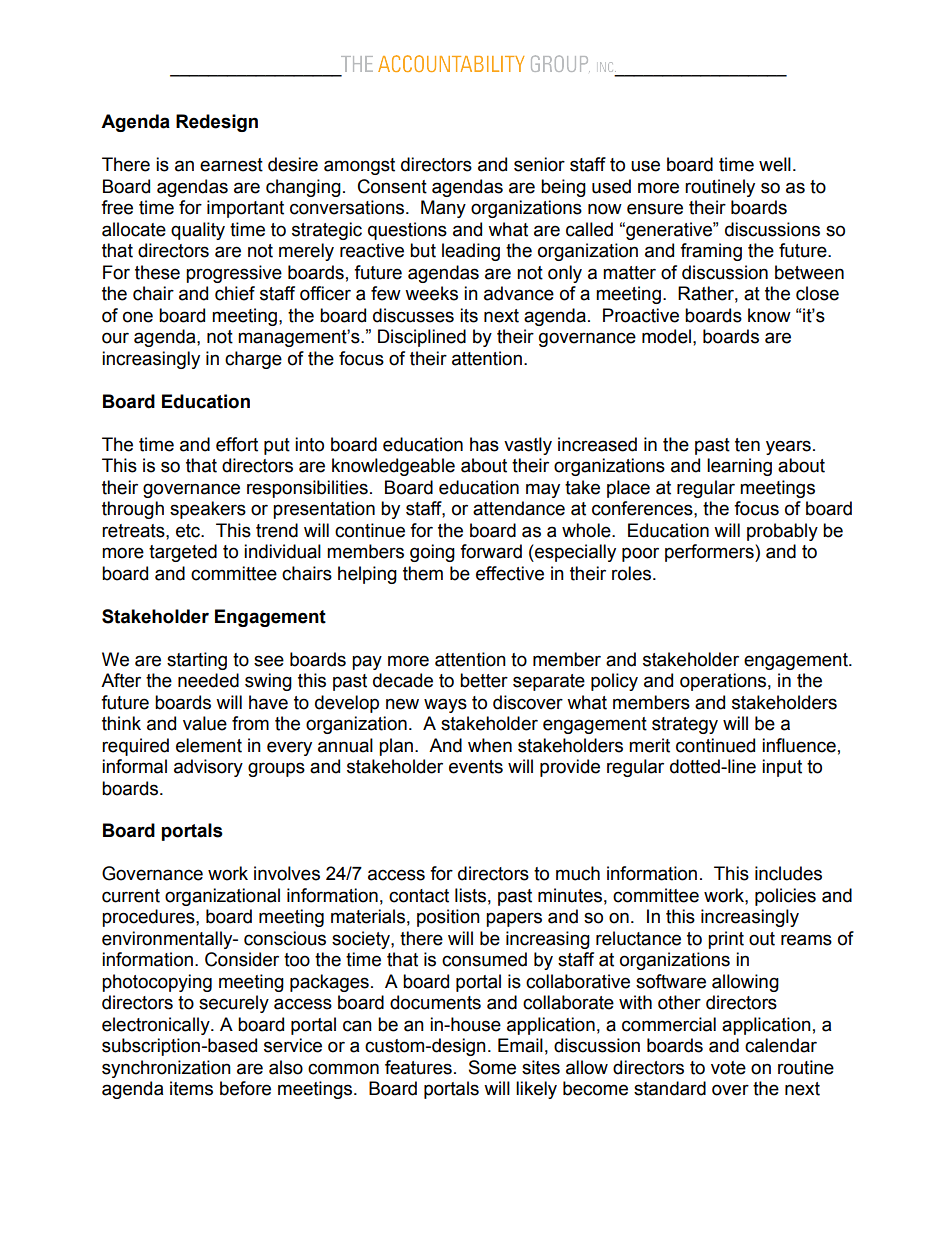 The height and width of the screenshot is (1233, 952). I want to click on performers, so click(710, 553).
